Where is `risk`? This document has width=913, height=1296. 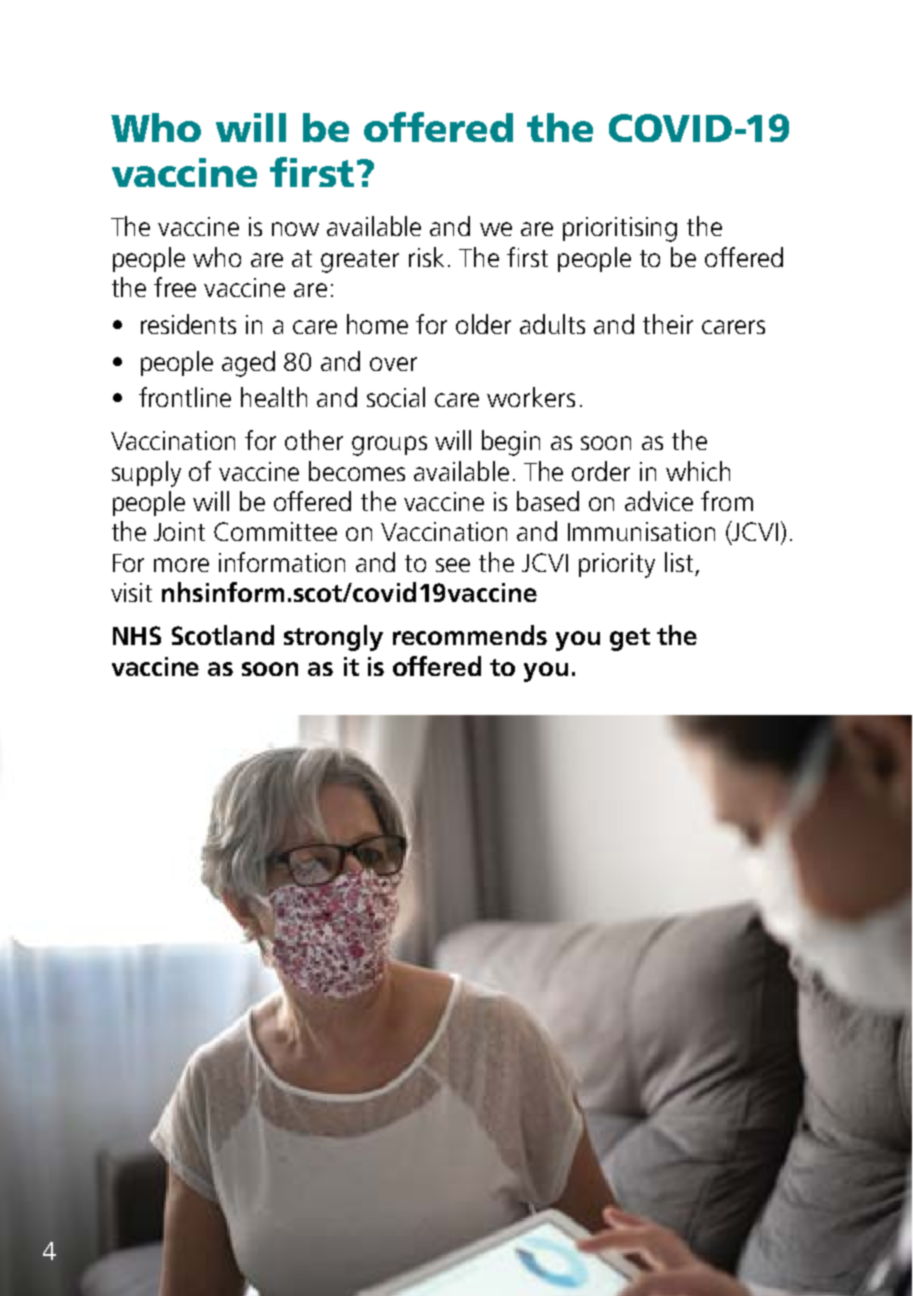 risk is located at coordinates (426, 257).
